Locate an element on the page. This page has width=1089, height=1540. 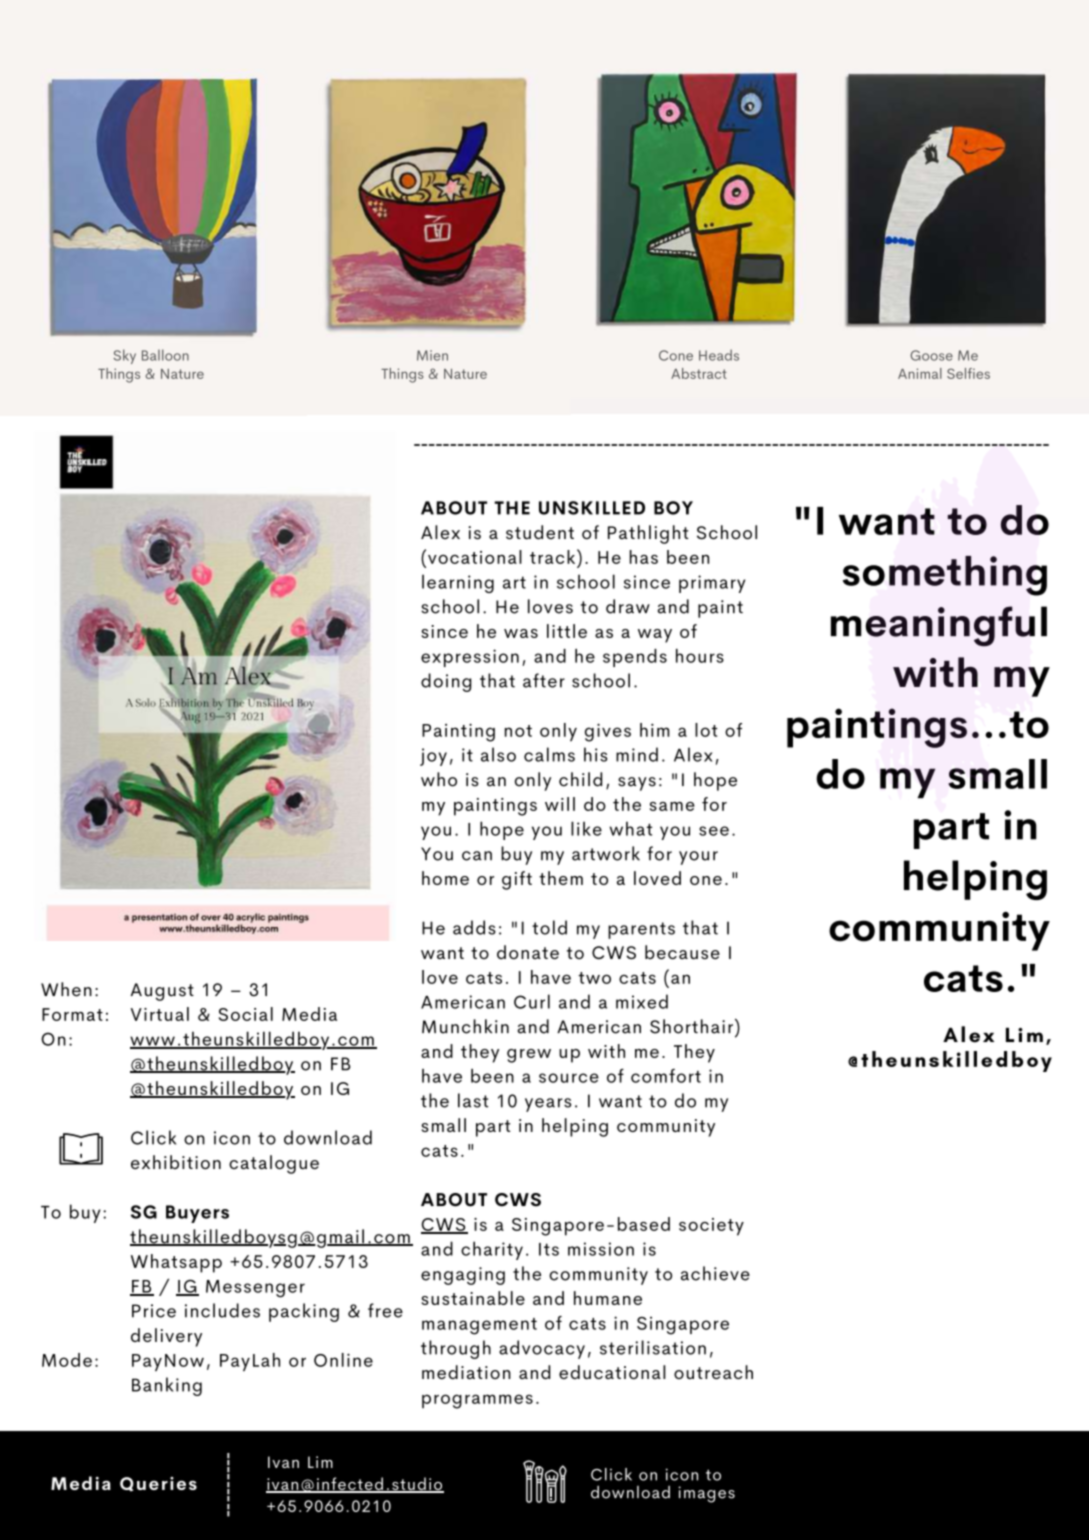
August is located at coordinates (162, 992).
